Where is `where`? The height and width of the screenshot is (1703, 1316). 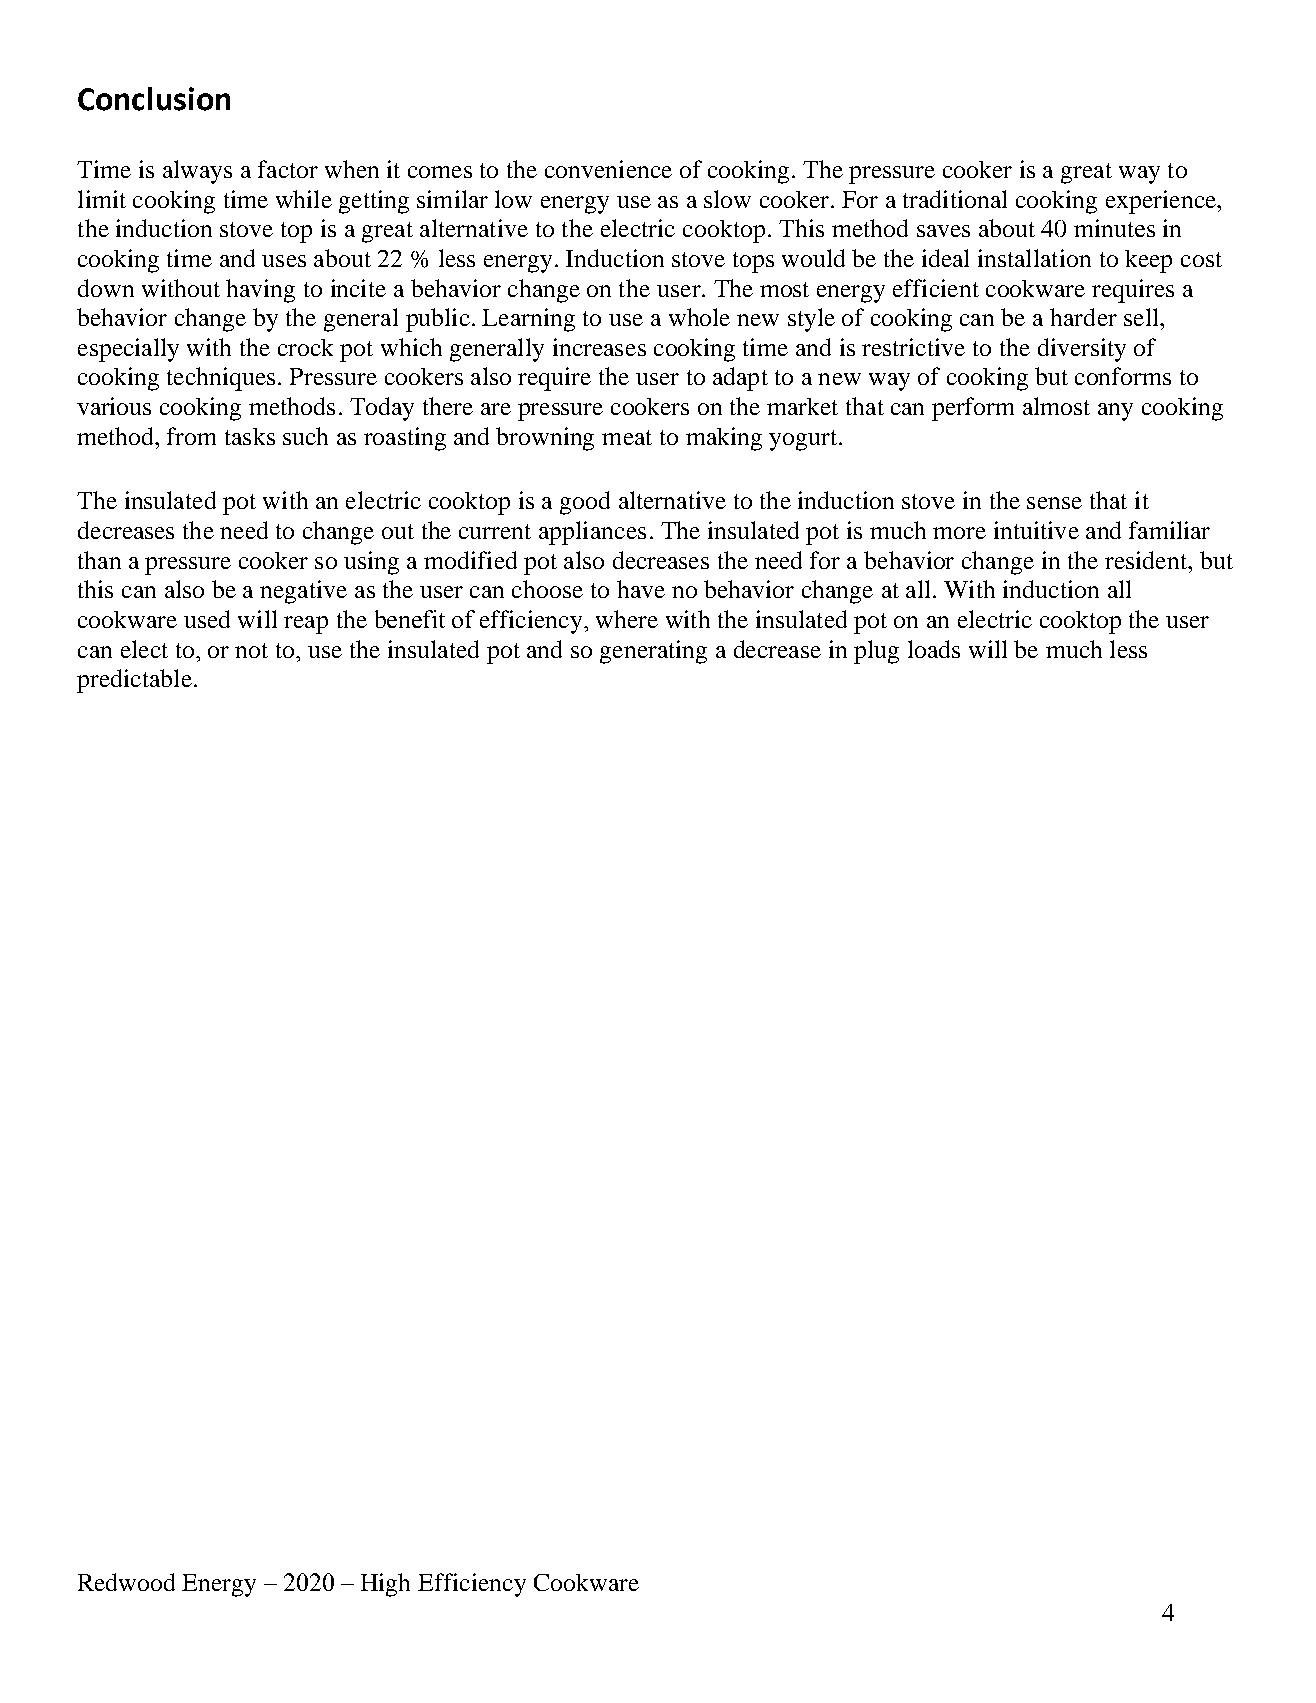 where is located at coordinates (627, 619).
